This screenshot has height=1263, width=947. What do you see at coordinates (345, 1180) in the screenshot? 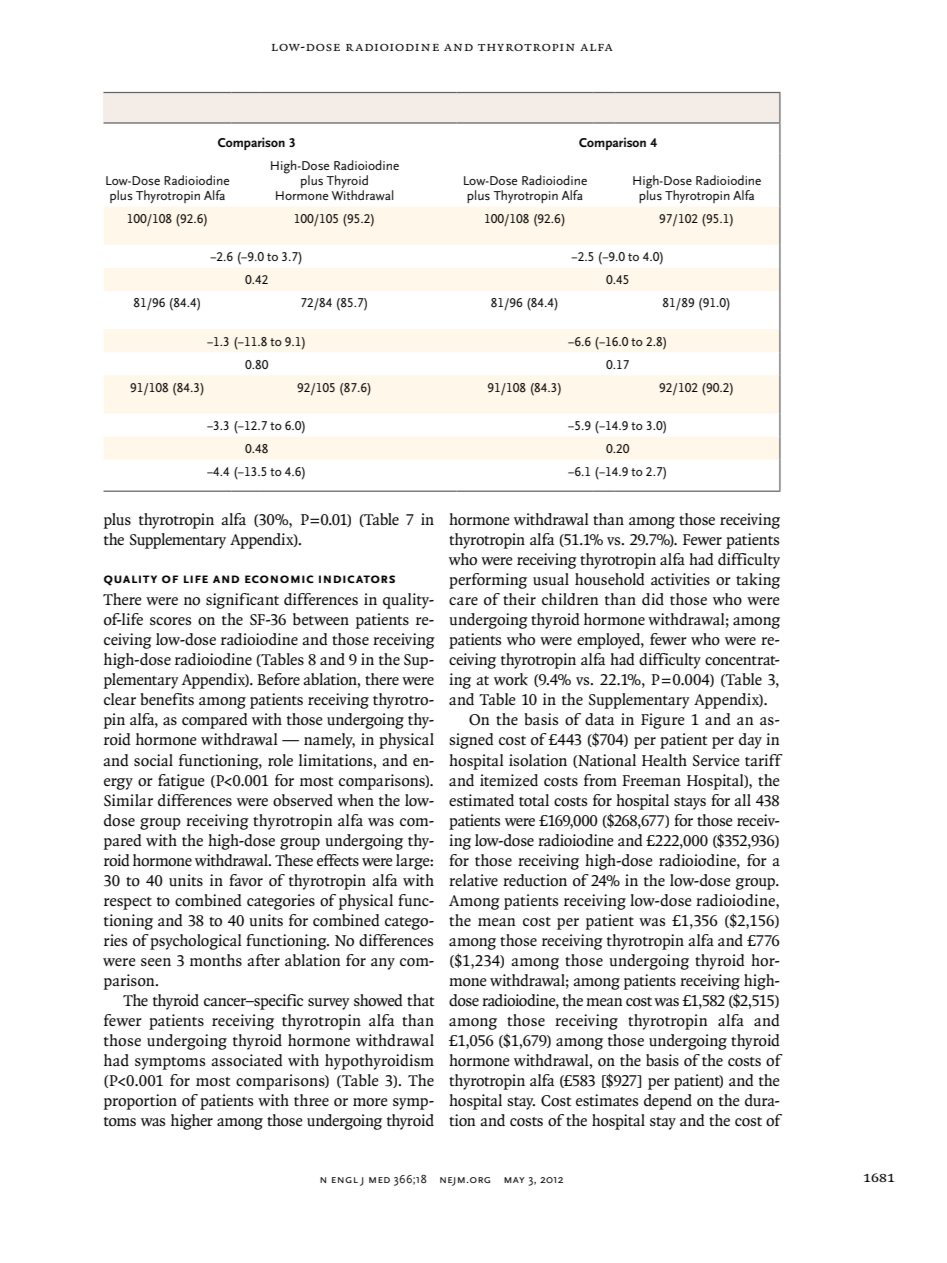
I see `engl` at bounding box center [345, 1180].
